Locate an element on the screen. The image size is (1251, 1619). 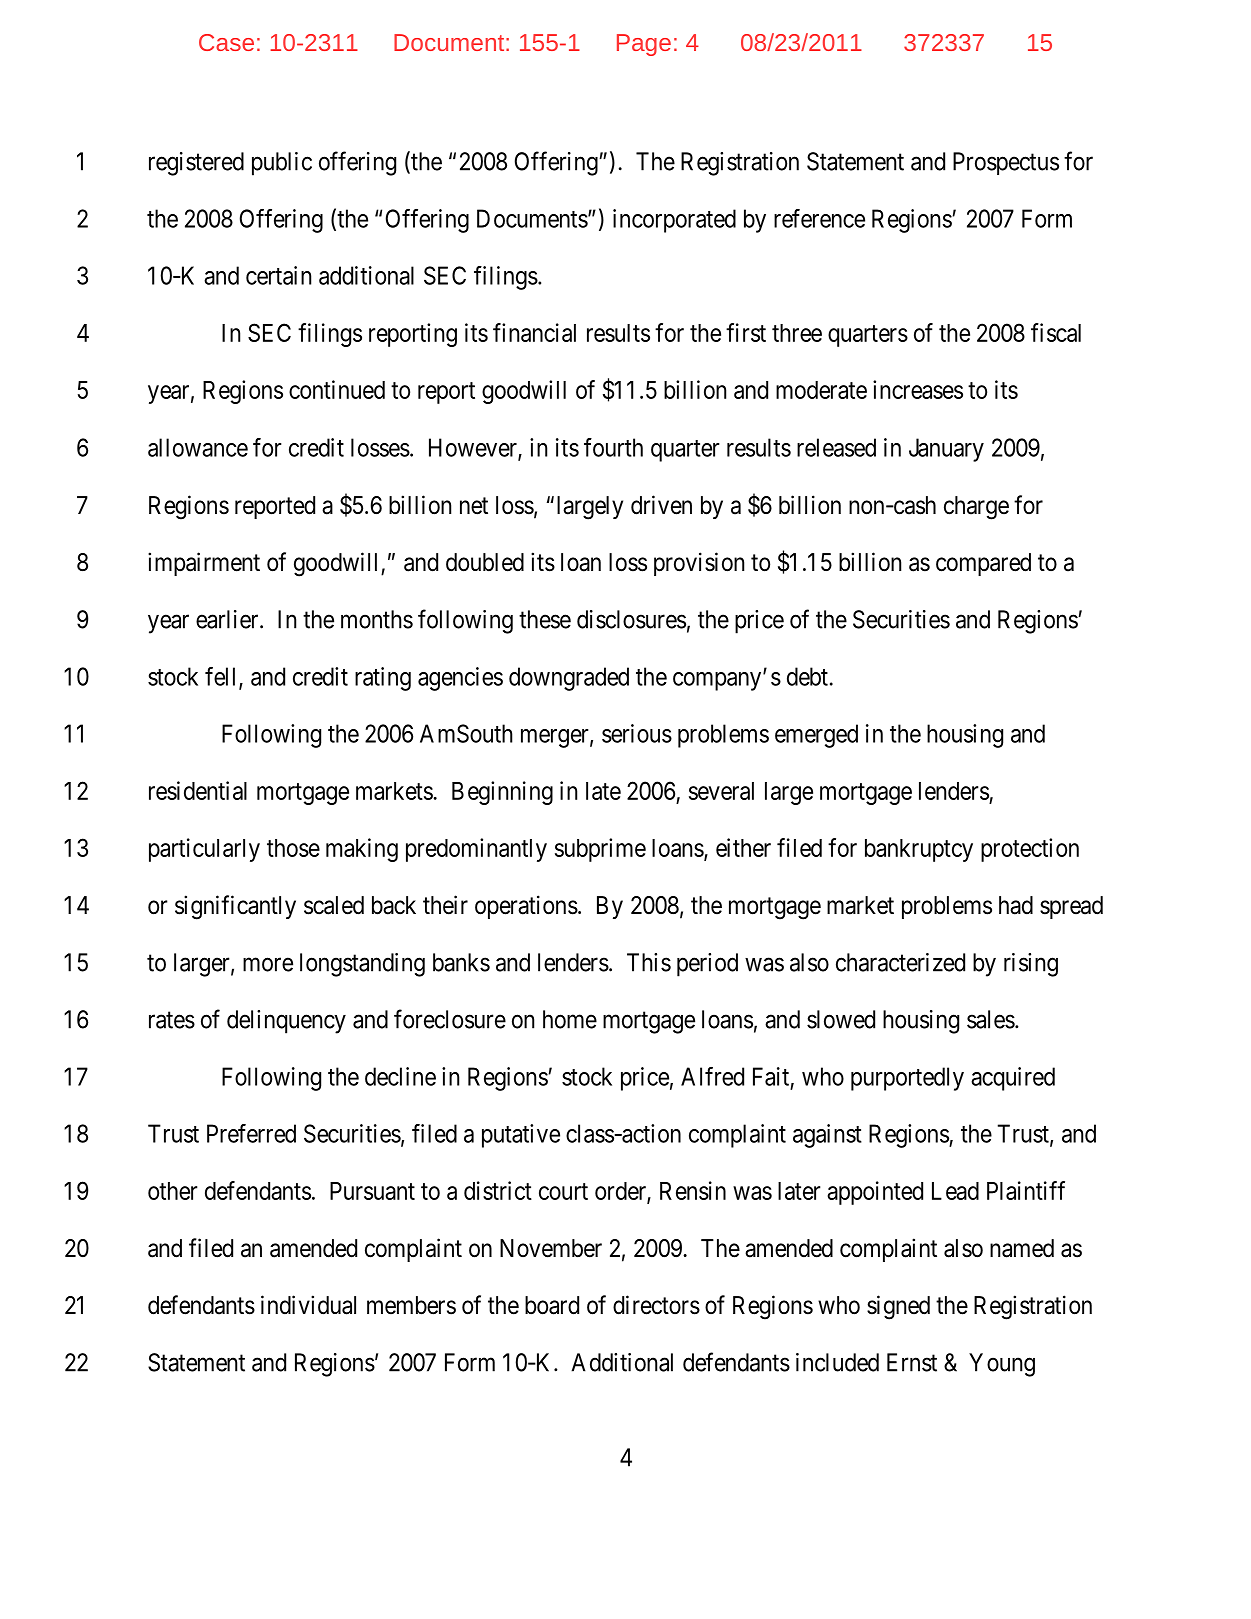
individual is located at coordinates (308, 1305).
